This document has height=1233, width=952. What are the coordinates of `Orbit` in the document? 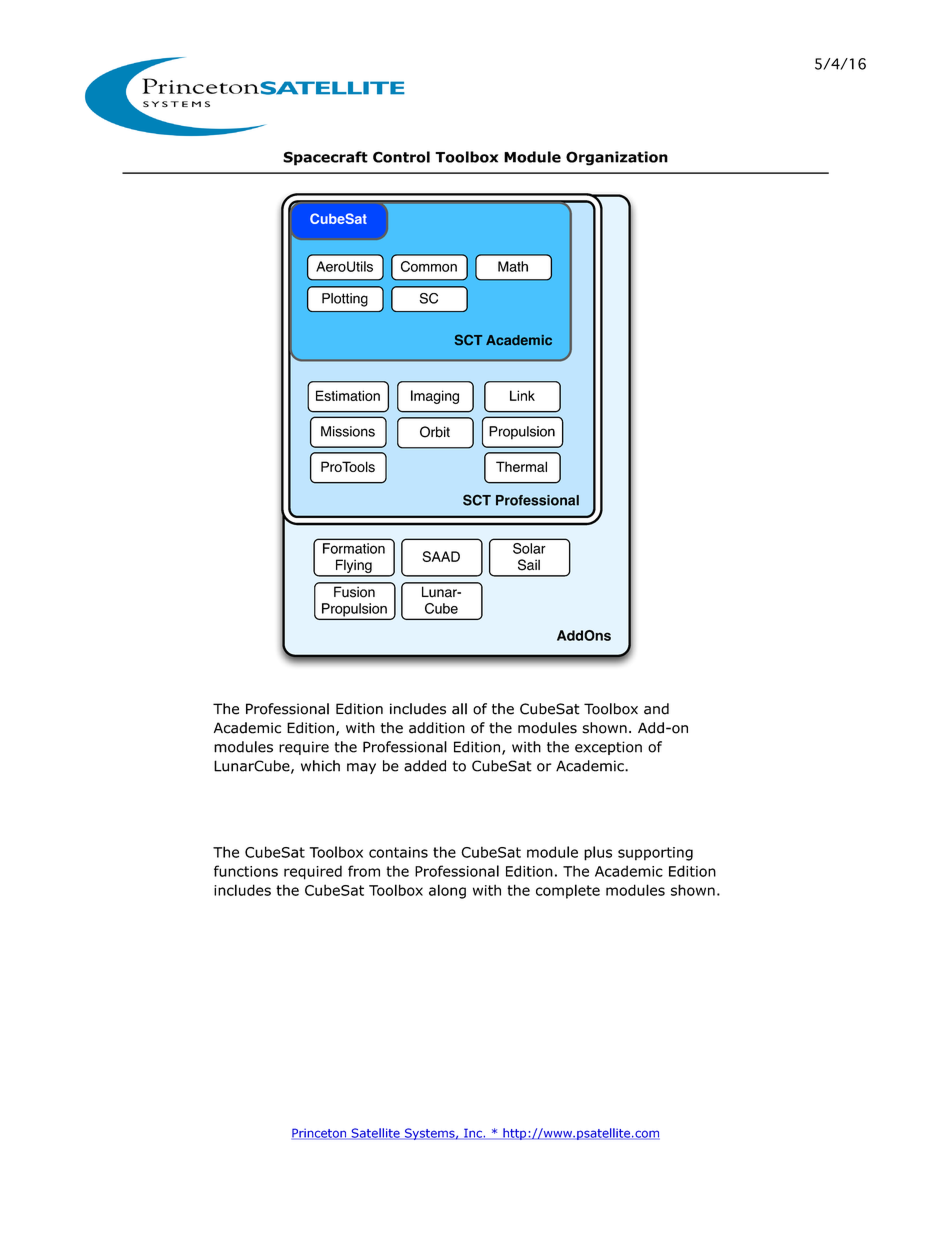 It's located at (435, 432).
